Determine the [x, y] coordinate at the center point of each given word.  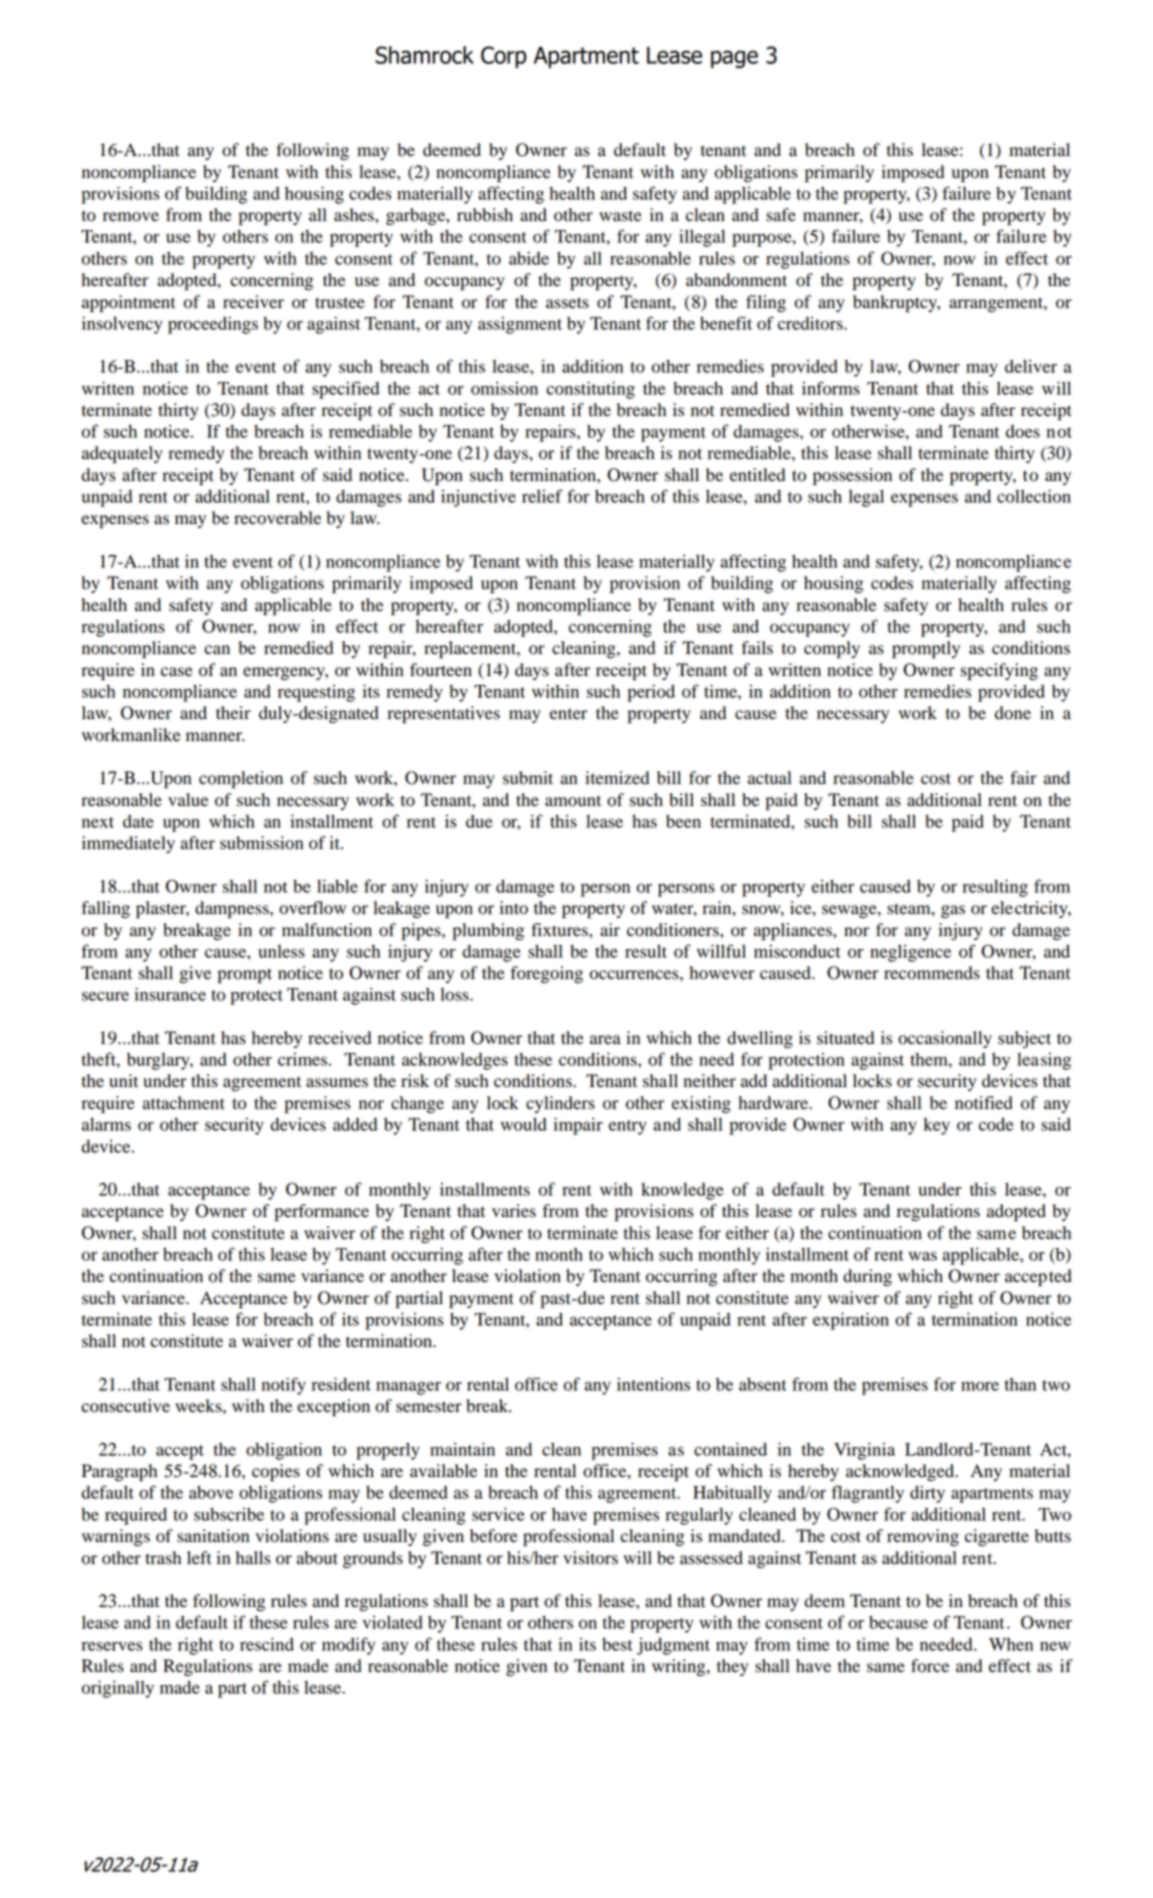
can [217, 650]
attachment [184, 1103]
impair [578, 1126]
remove [131, 217]
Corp [504, 57]
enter [568, 714]
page [734, 59]
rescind [267, 1644]
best [617, 1644]
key [937, 1126]
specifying [999, 671]
